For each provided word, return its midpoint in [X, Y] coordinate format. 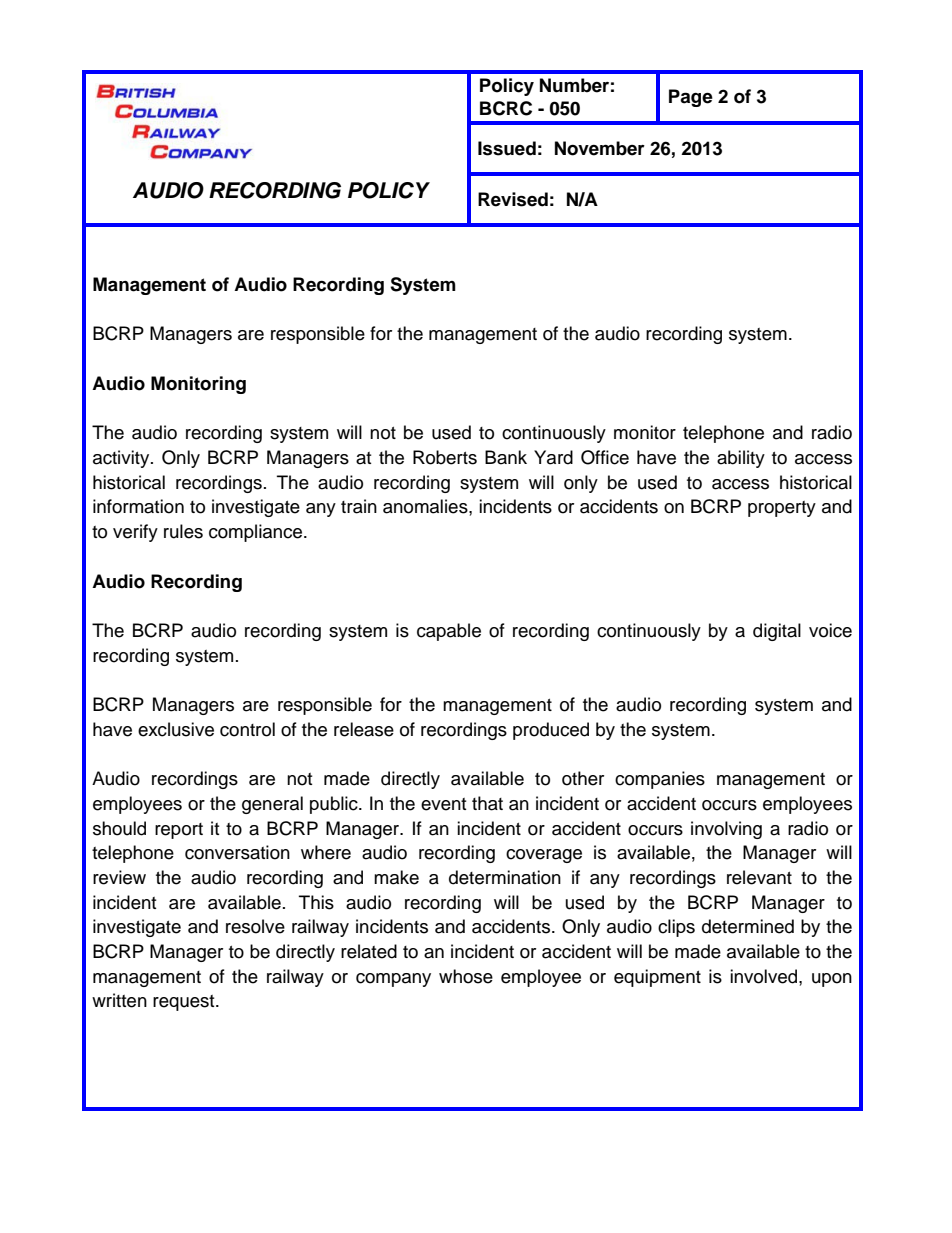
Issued [507, 148]
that [487, 803]
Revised [513, 199]
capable [449, 632]
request [185, 1003]
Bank [506, 457]
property [782, 509]
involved [765, 976]
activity [122, 459]
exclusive [176, 729]
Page [691, 98]
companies [660, 780]
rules [183, 531]
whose [466, 976]
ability [741, 459]
